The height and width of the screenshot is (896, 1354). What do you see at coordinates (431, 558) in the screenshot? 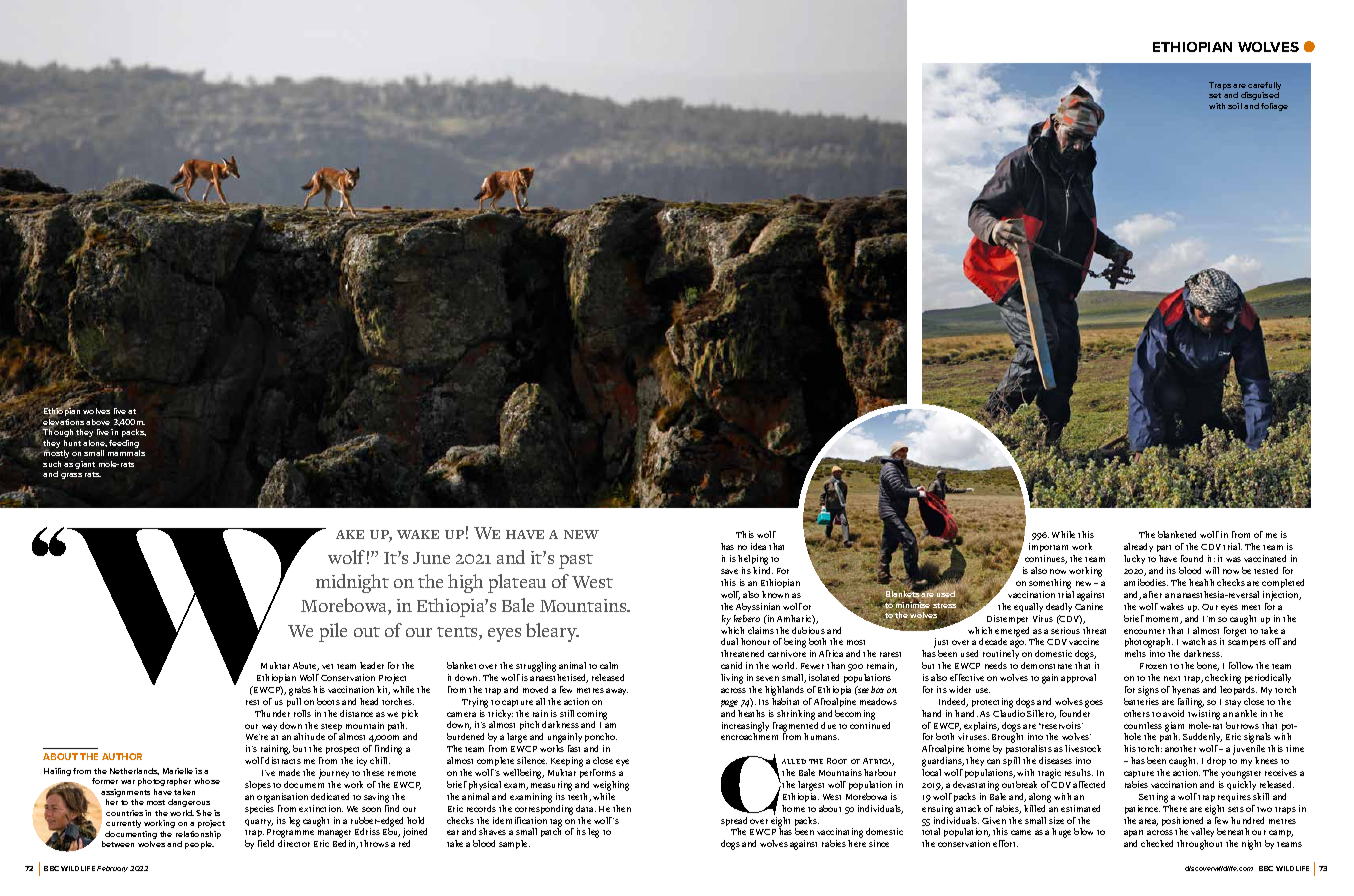
I see `June` at bounding box center [431, 558].
